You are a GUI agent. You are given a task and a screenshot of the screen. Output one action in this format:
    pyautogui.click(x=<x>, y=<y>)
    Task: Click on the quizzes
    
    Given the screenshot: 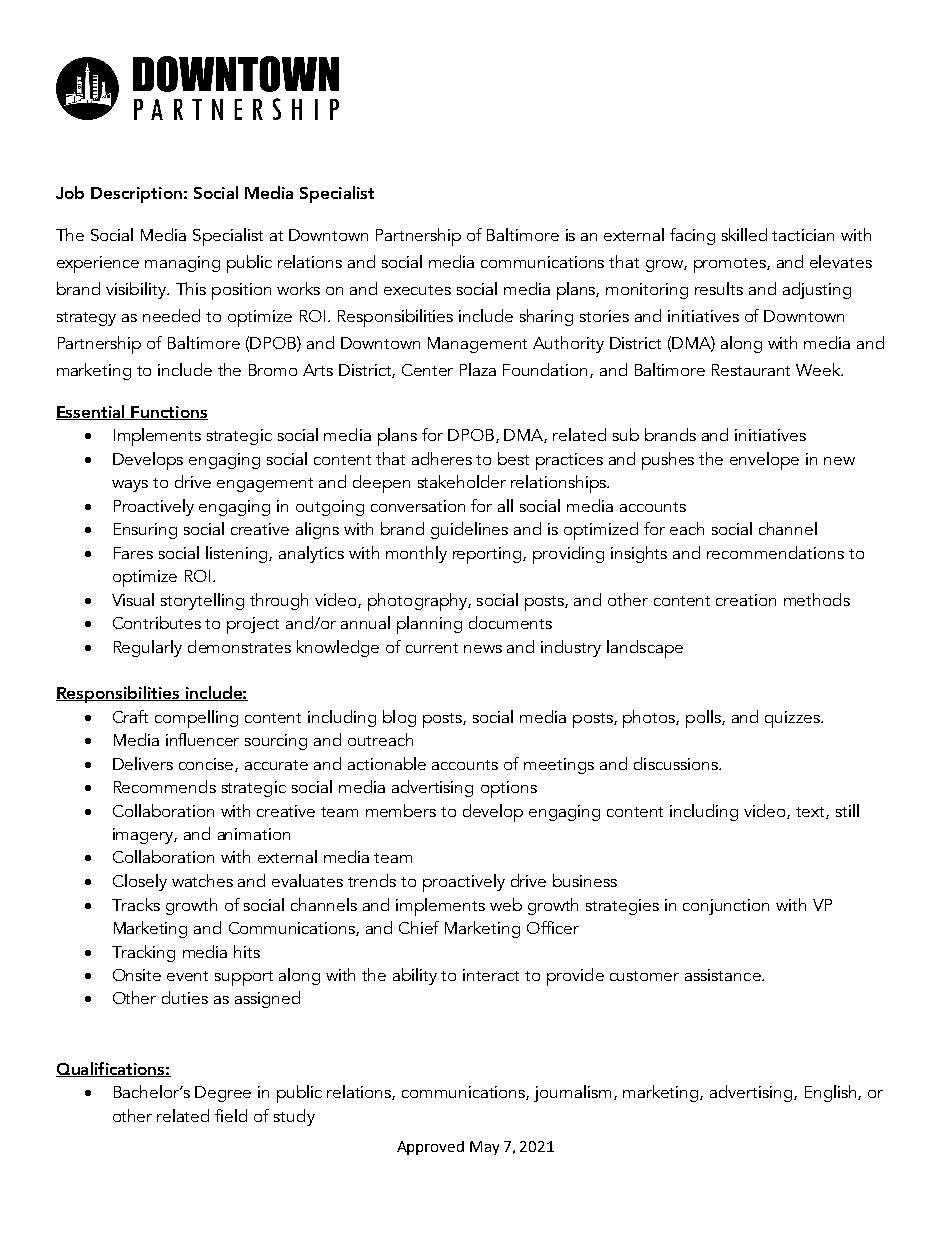 What is the action you would take?
    pyautogui.click(x=793, y=719)
